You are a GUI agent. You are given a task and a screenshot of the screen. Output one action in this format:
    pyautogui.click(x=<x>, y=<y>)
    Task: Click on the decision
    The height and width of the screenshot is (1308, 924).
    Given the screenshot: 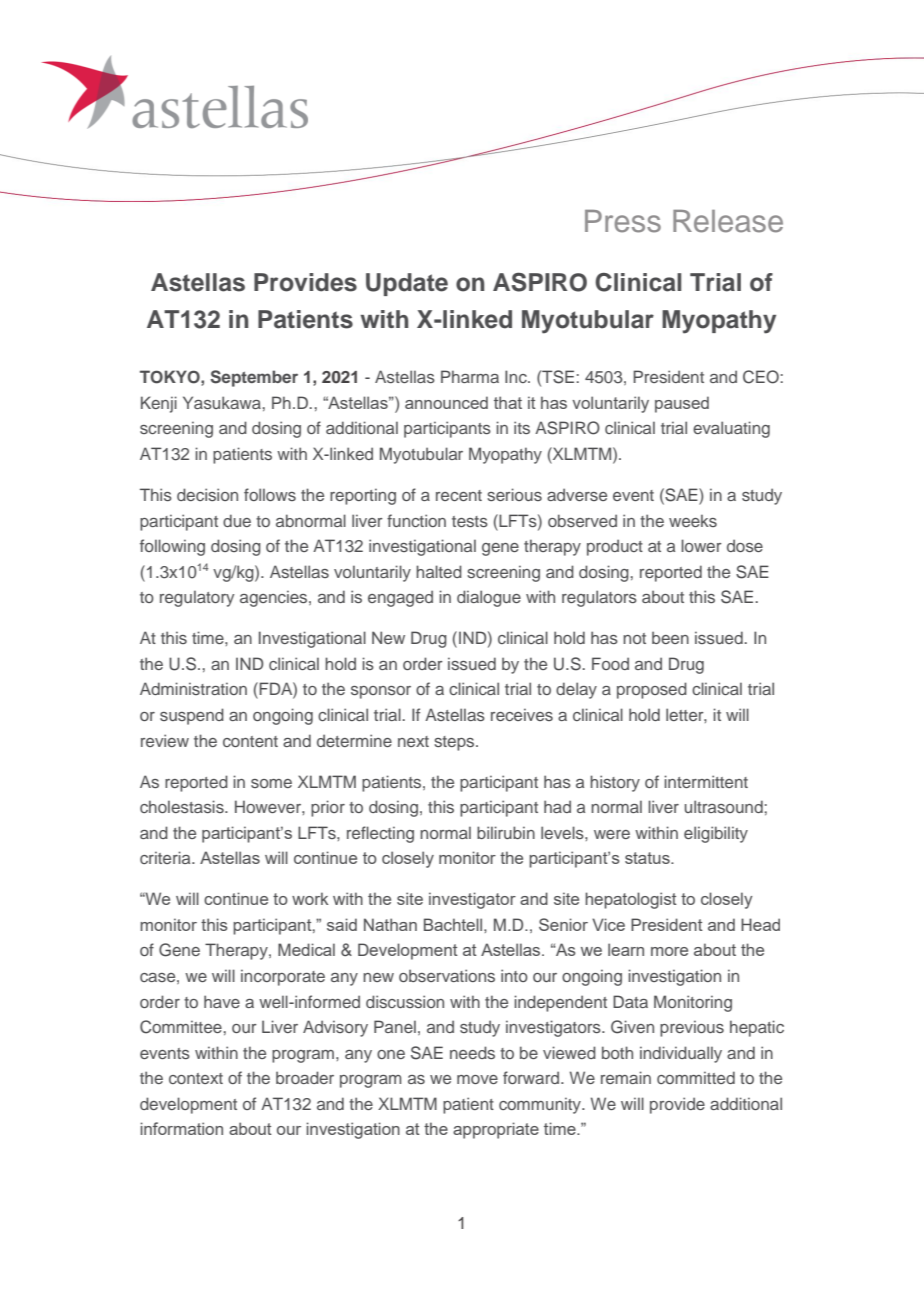 What is the action you would take?
    pyautogui.click(x=207, y=494)
